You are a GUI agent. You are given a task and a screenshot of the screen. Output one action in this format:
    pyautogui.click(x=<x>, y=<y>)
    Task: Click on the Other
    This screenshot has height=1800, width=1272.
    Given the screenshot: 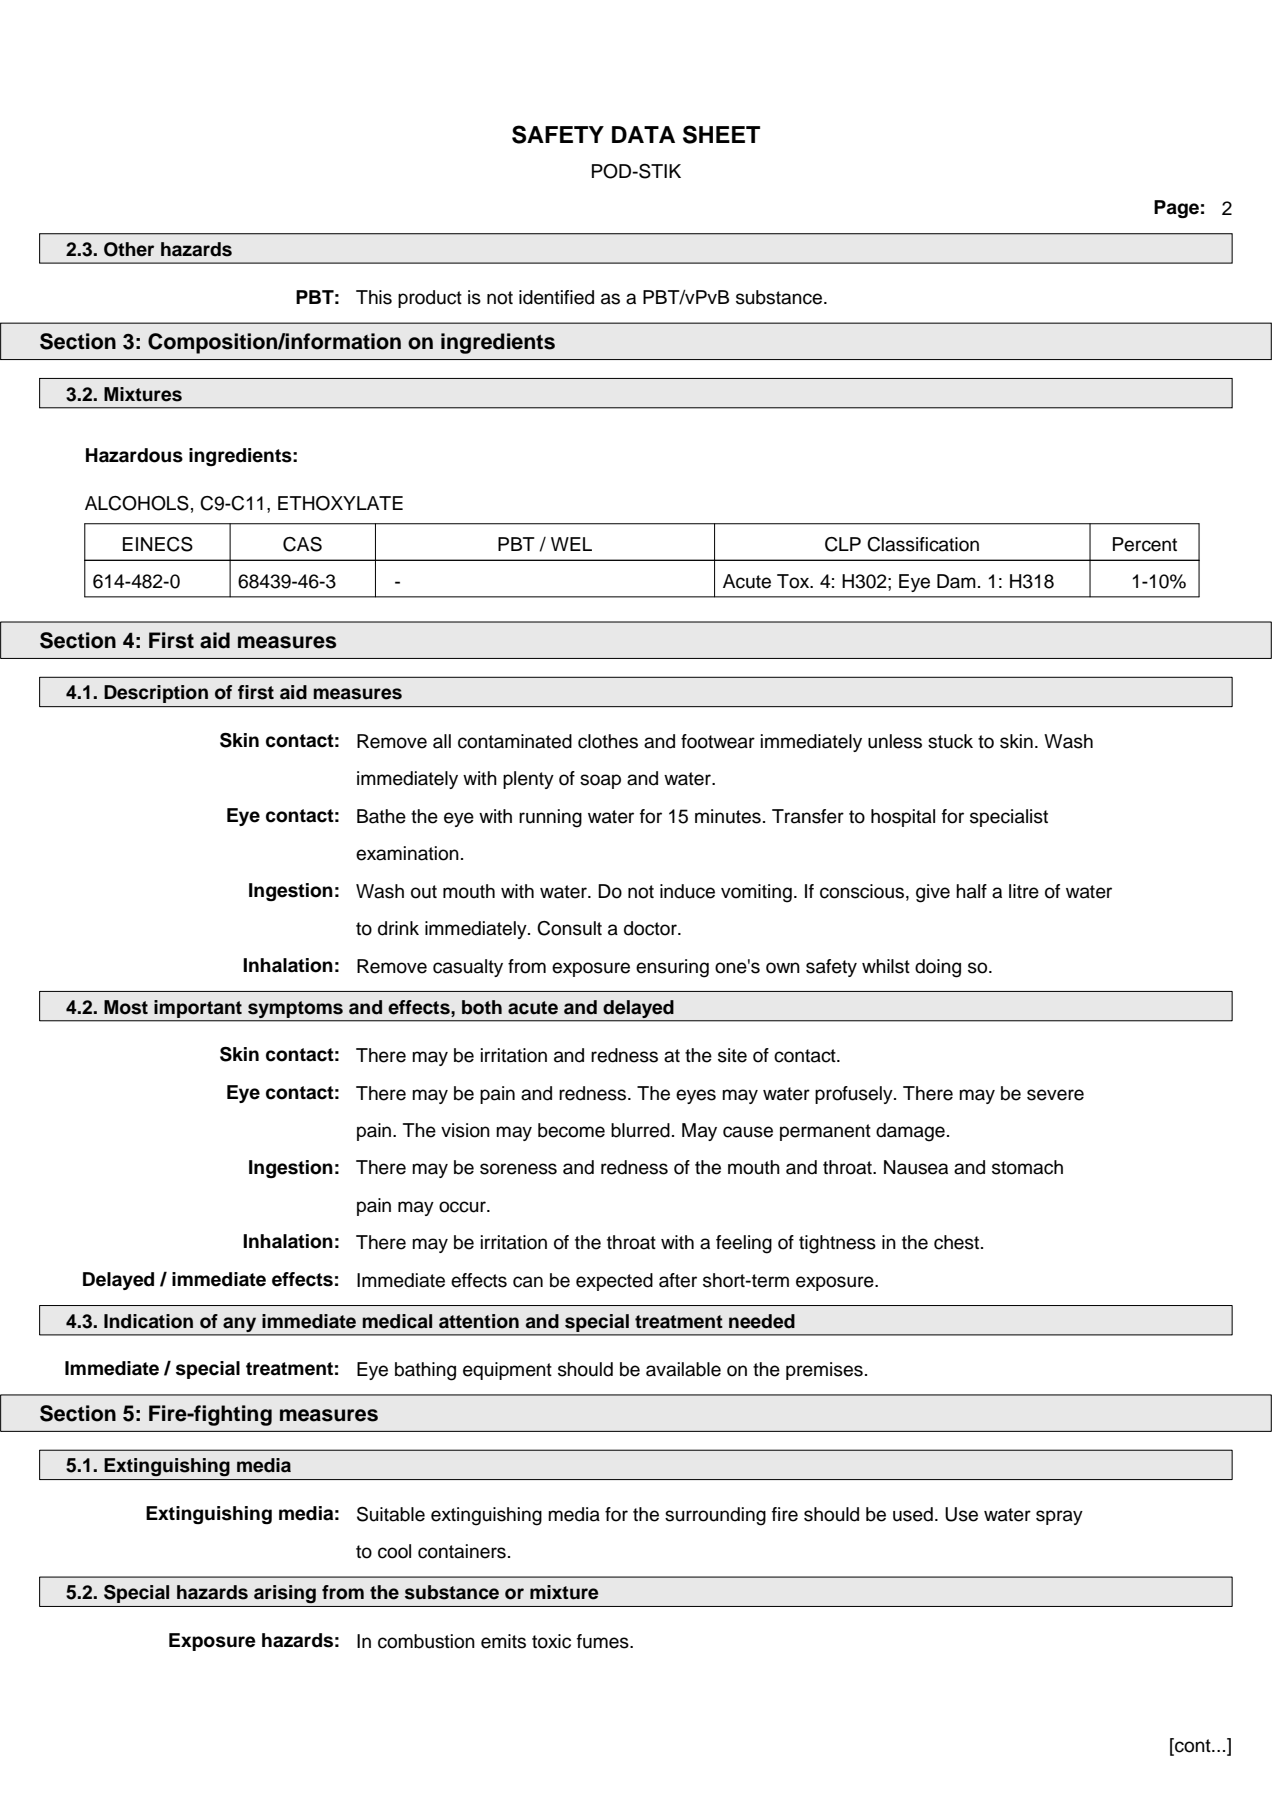 What is the action you would take?
    pyautogui.click(x=129, y=249)
